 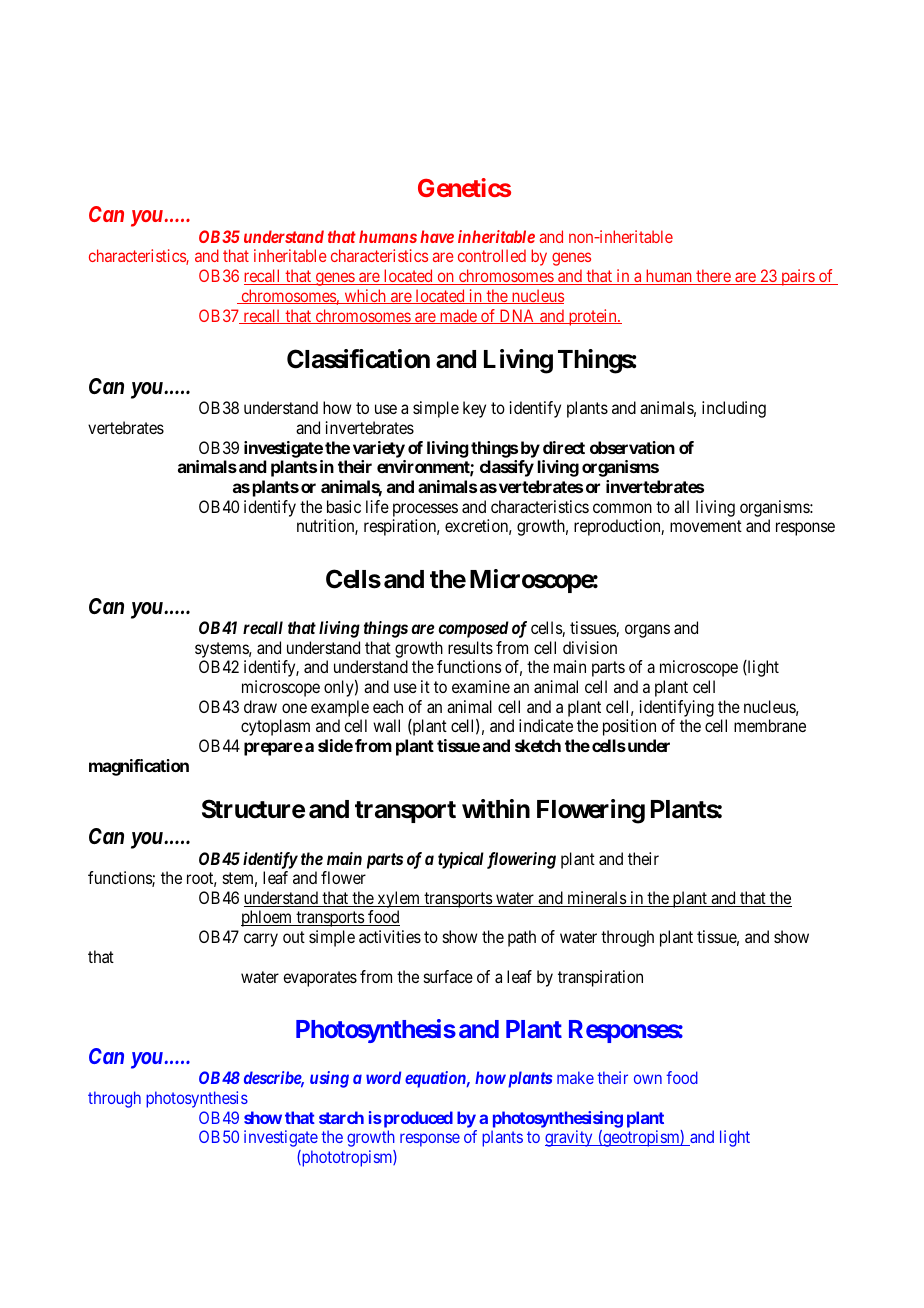 What do you see at coordinates (260, 706) in the page?
I see `draw` at bounding box center [260, 706].
